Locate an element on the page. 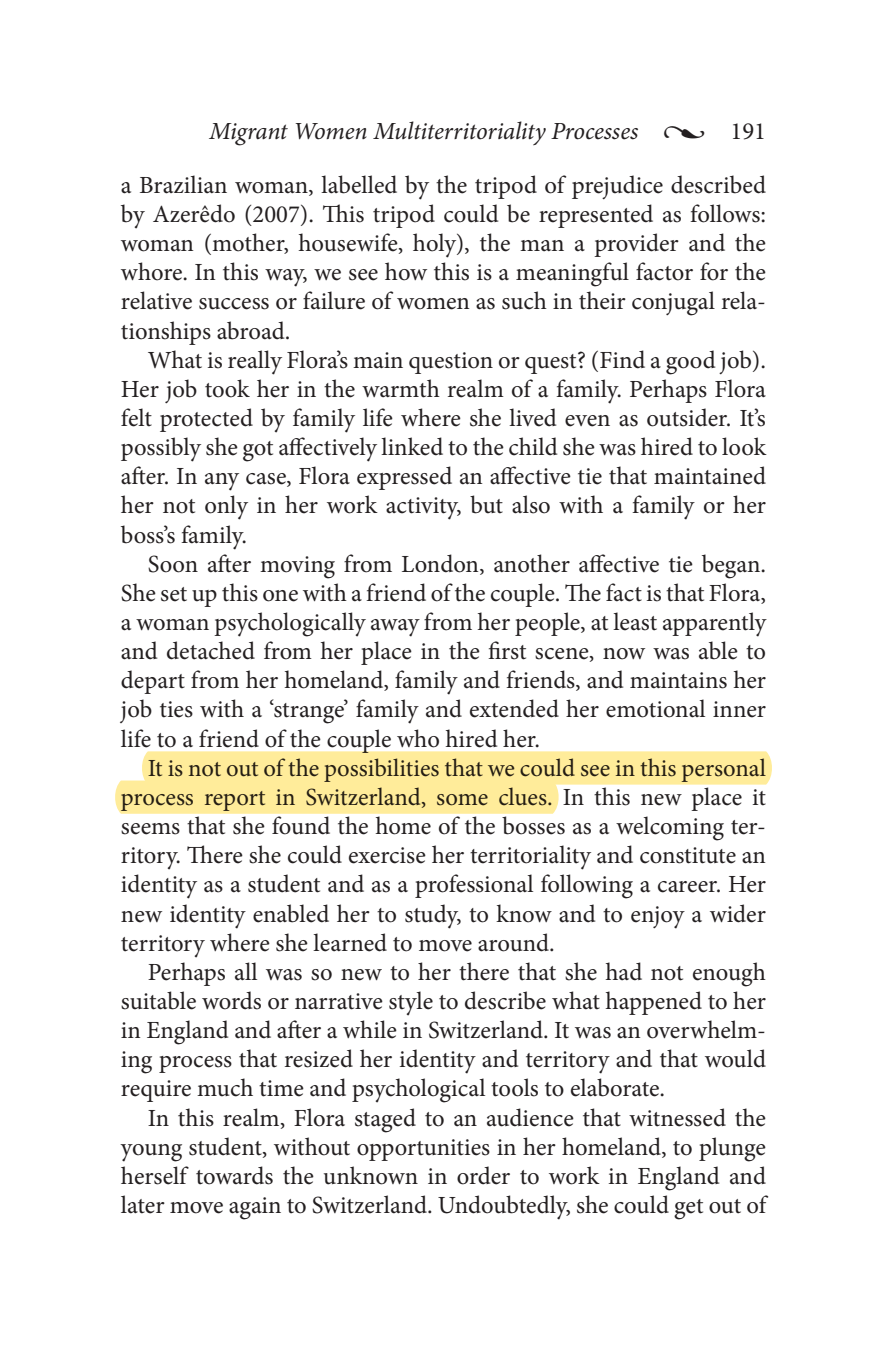 The height and width of the image is (1372, 887). away is located at coordinates (395, 628).
